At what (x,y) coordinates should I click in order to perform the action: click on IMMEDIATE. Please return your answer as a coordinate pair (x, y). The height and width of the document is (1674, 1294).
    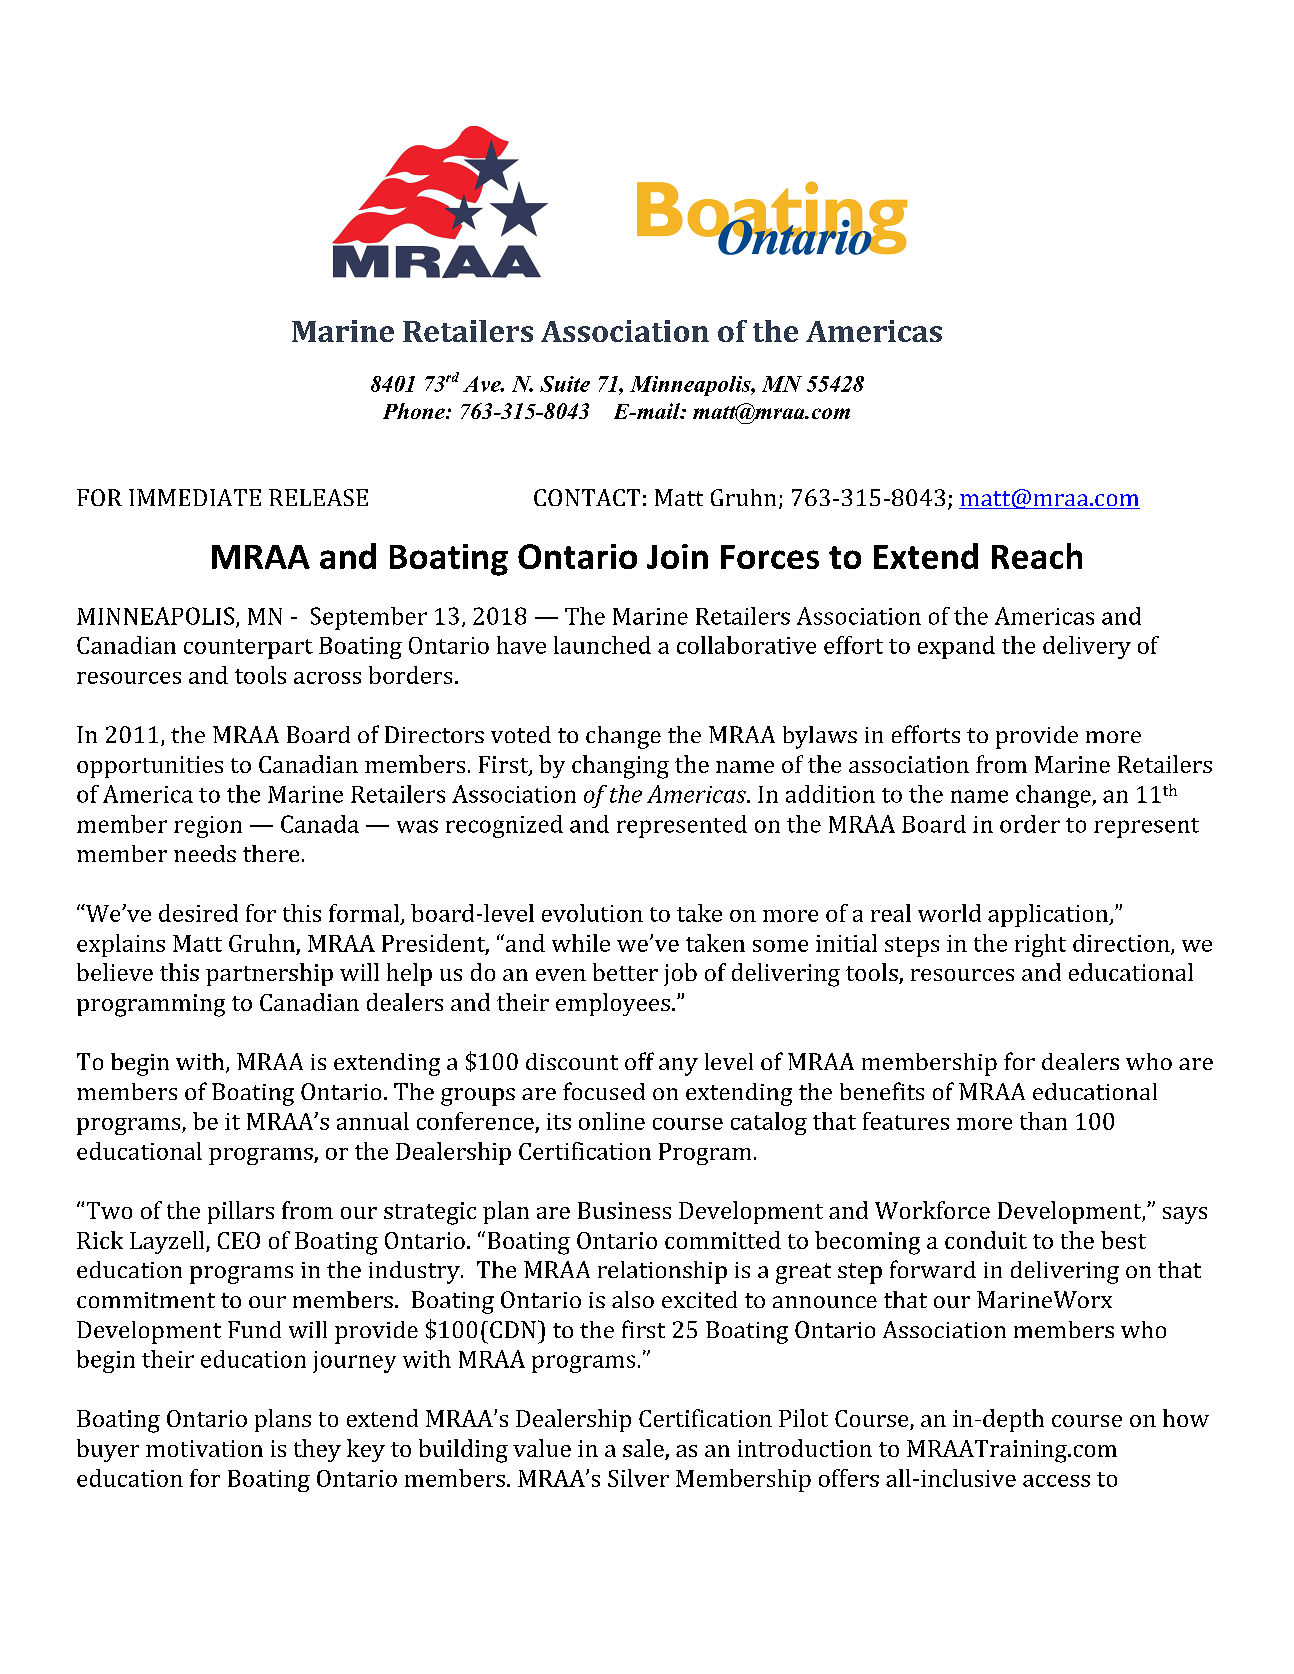
    Looking at the image, I should click on (195, 497).
